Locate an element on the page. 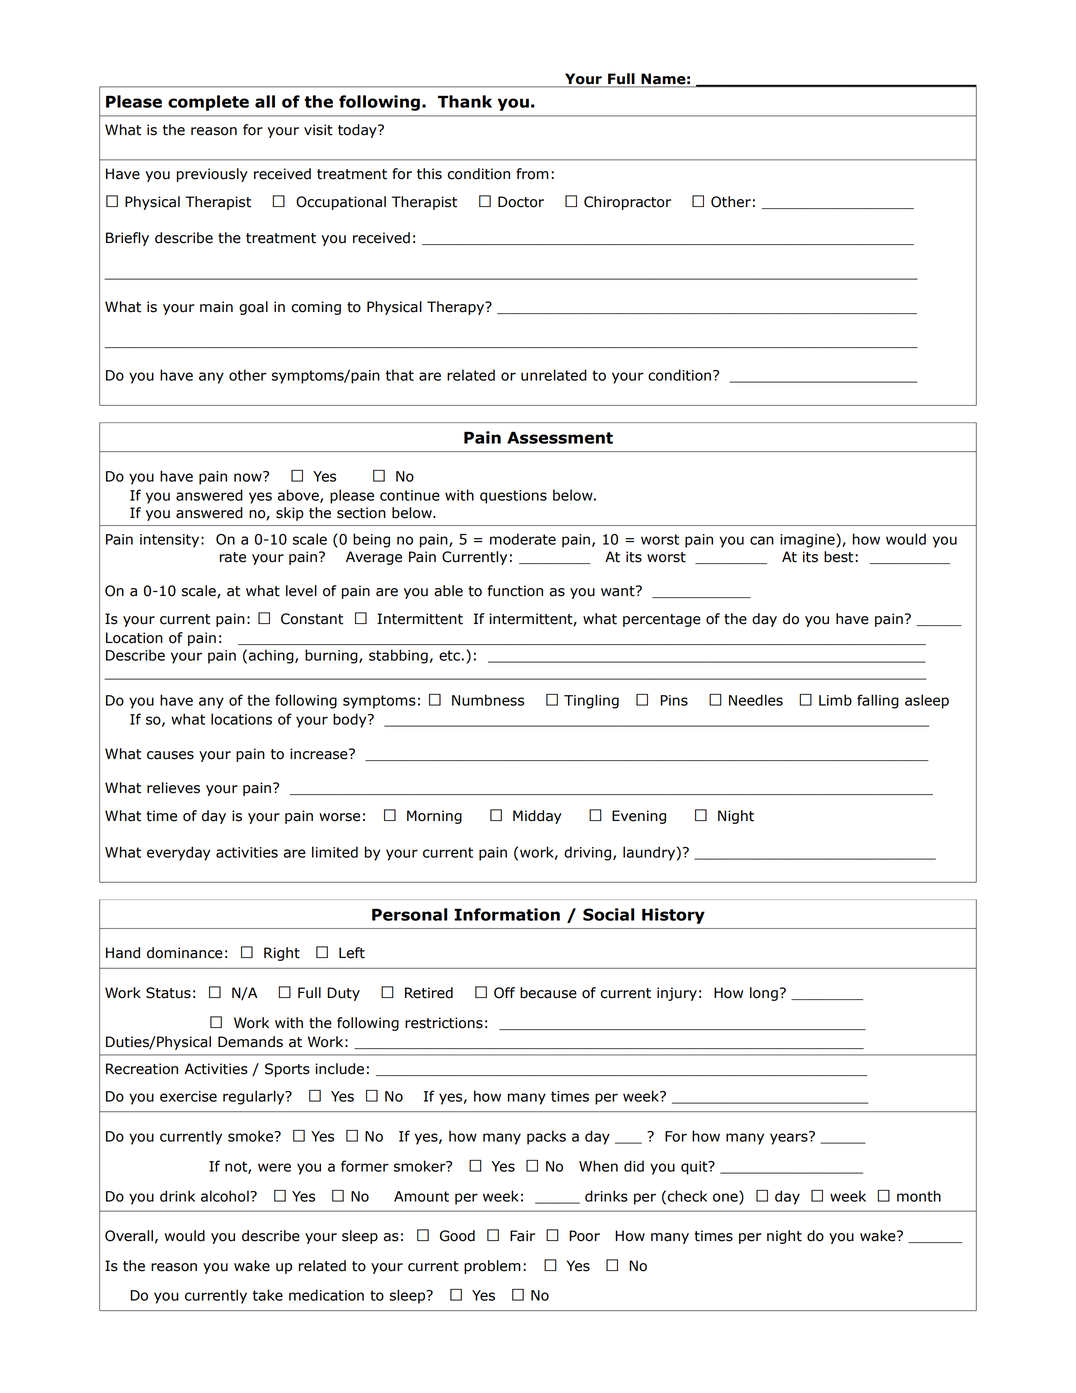 This image has width=1076, height=1393. imagine is located at coordinates (808, 540).
